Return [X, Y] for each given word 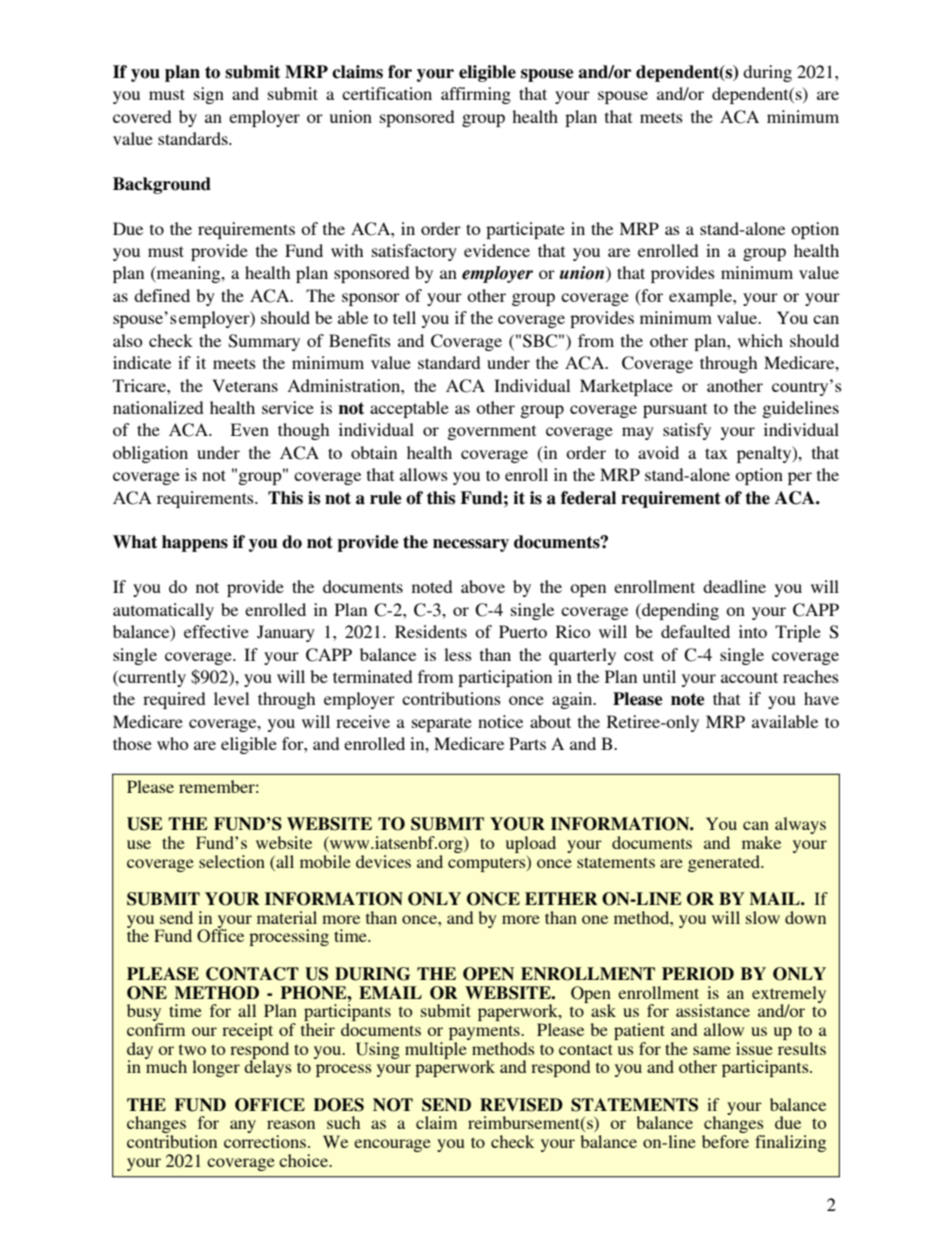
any [243, 1126]
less [458, 654]
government [491, 432]
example [701, 297]
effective [216, 631]
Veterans [245, 385]
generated [725, 863]
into [753, 631]
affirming [476, 95]
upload [531, 846]
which [760, 340]
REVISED [521, 1105]
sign [209, 95]
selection [232, 861]
